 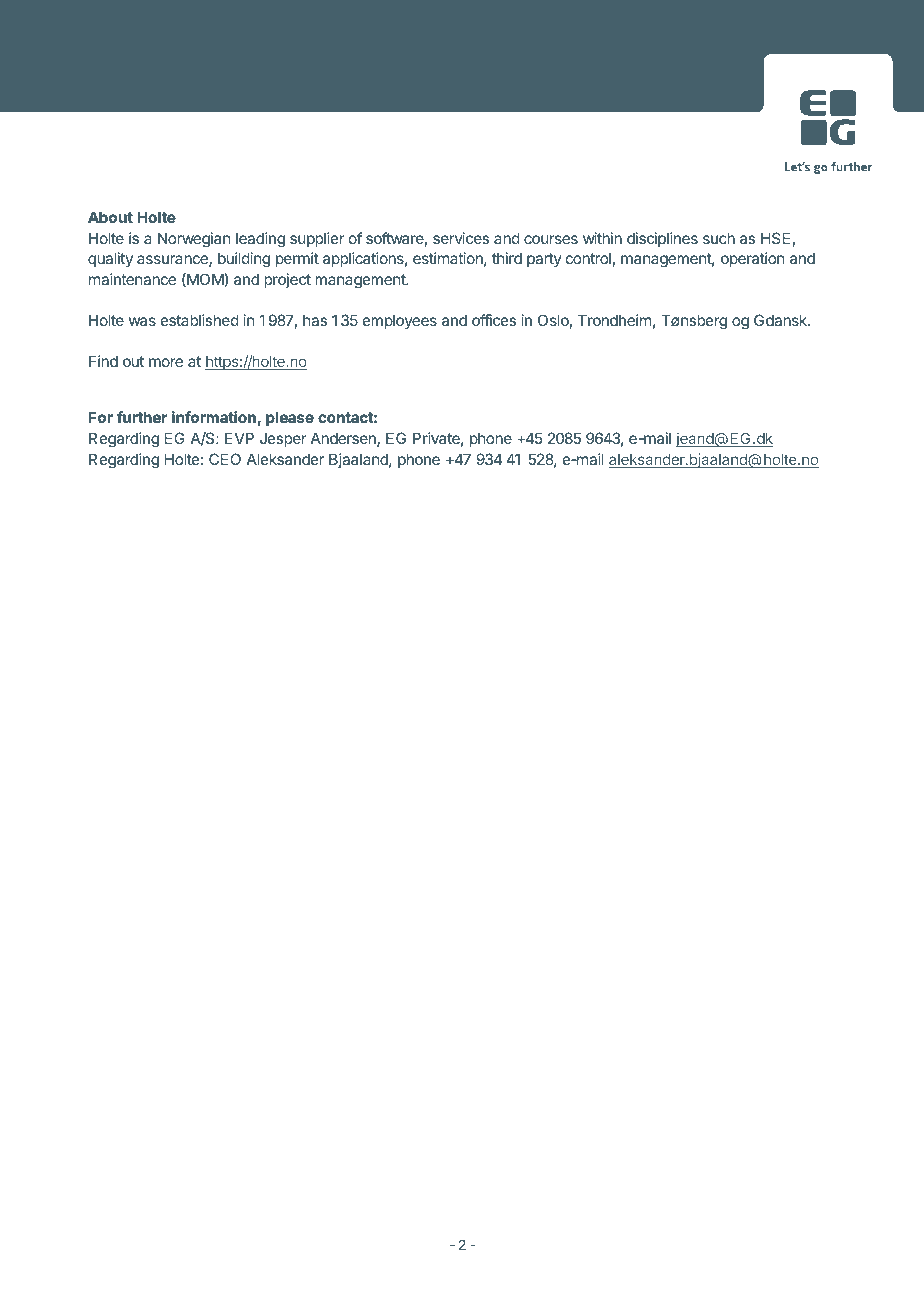 What do you see at coordinates (494, 320) in the screenshot?
I see `offices` at bounding box center [494, 320].
